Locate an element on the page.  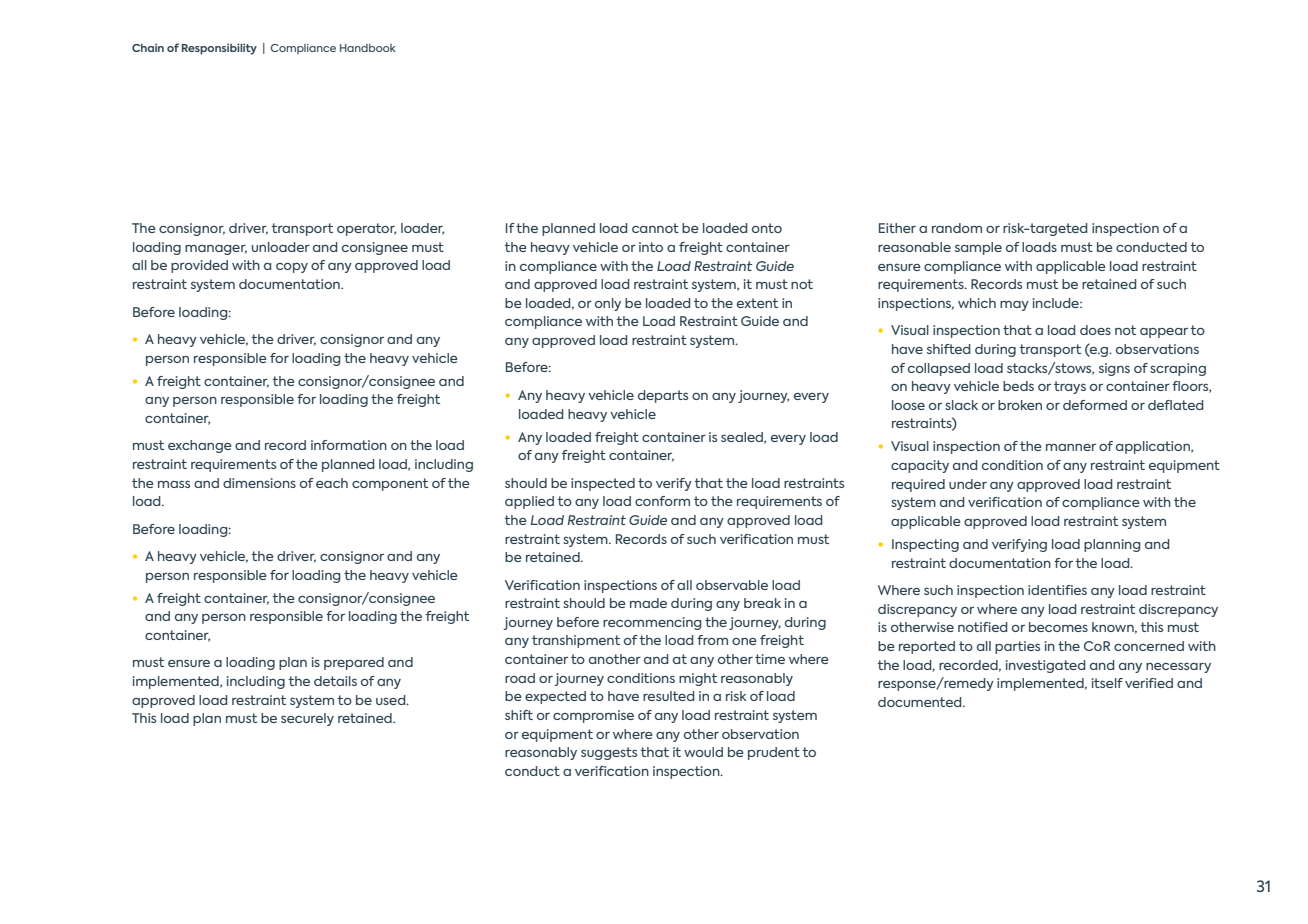
would is located at coordinates (703, 752).
